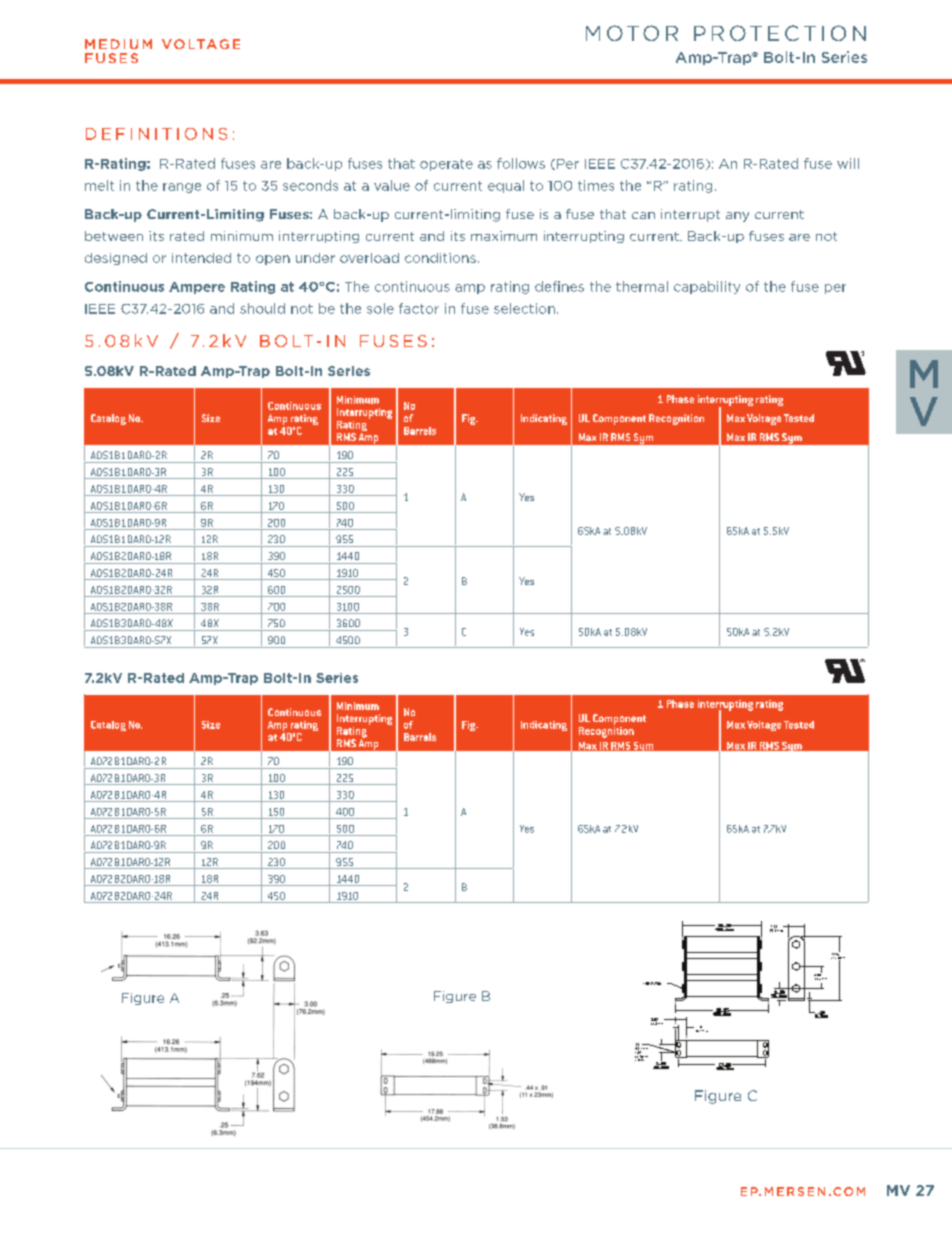 Image resolution: width=952 pixels, height=1233 pixels. Describe the element at coordinates (197, 288) in the page. I see `Ampere` at that location.
